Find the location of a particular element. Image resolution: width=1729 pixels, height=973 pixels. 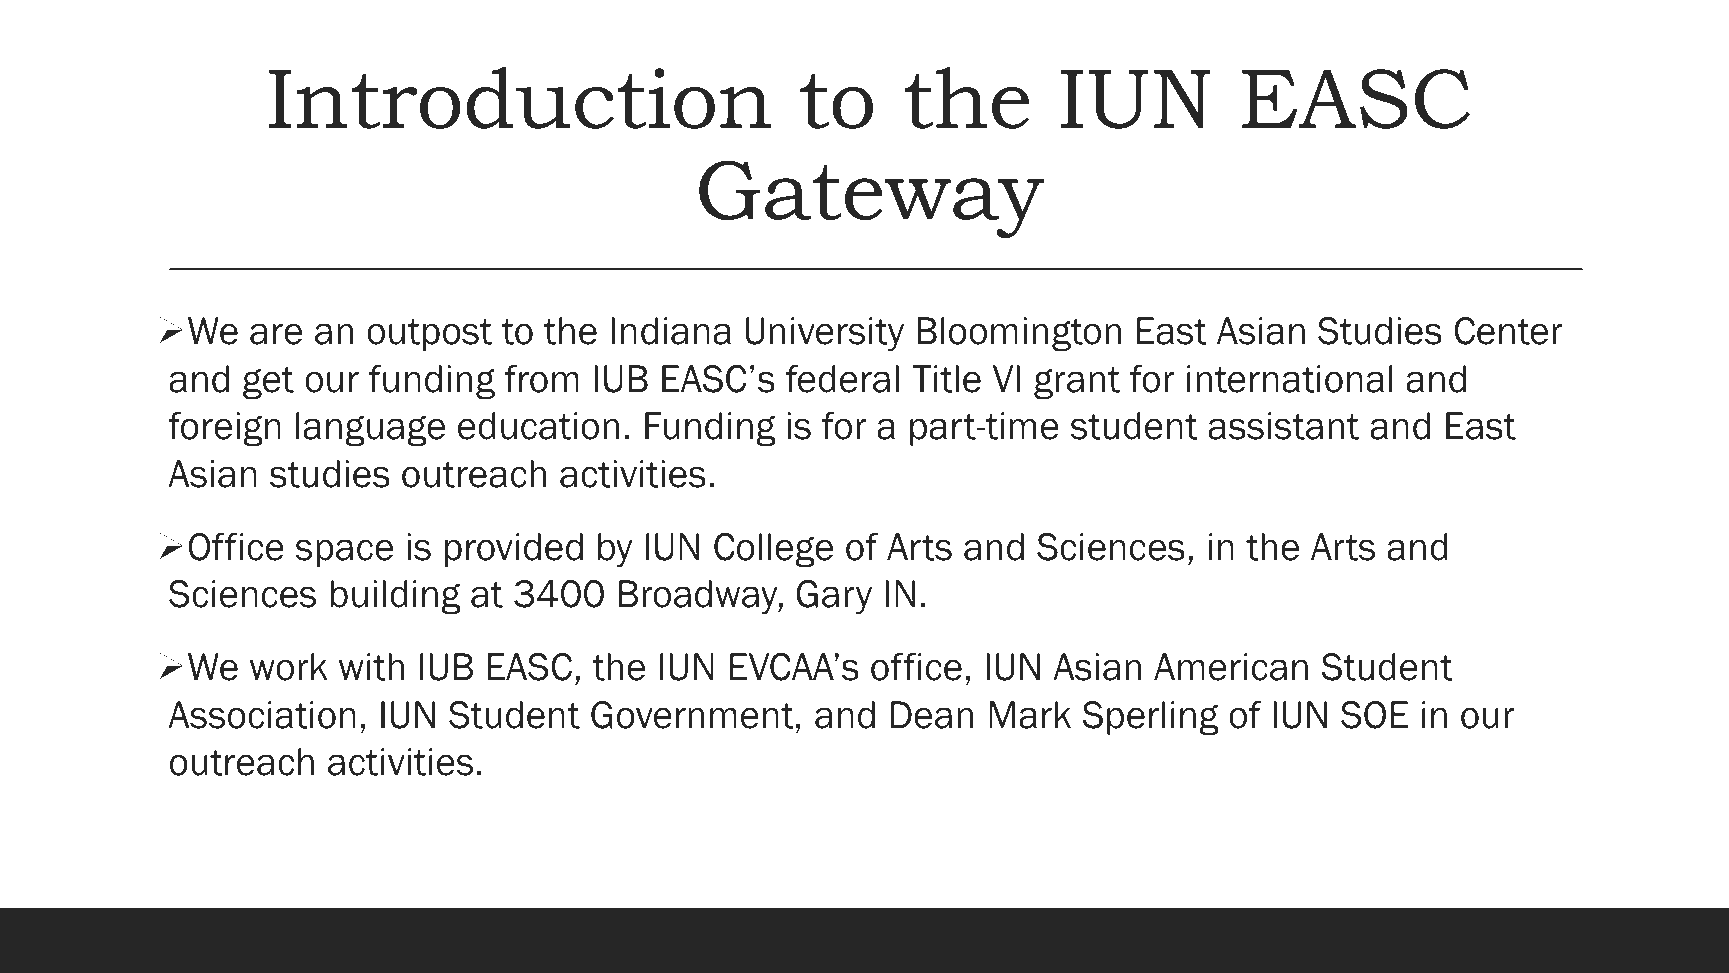

College is located at coordinates (773, 550).
